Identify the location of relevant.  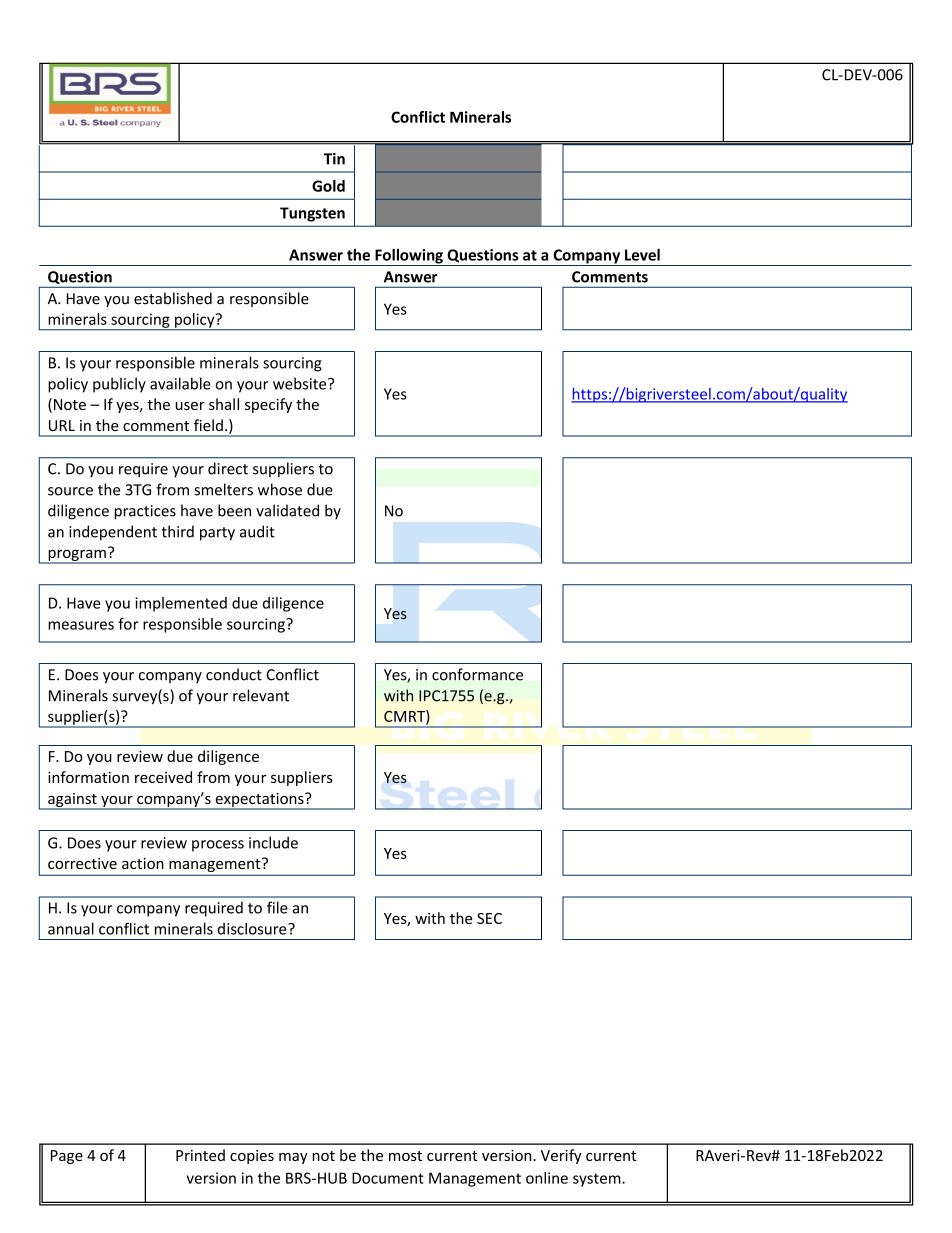
(261, 695).
